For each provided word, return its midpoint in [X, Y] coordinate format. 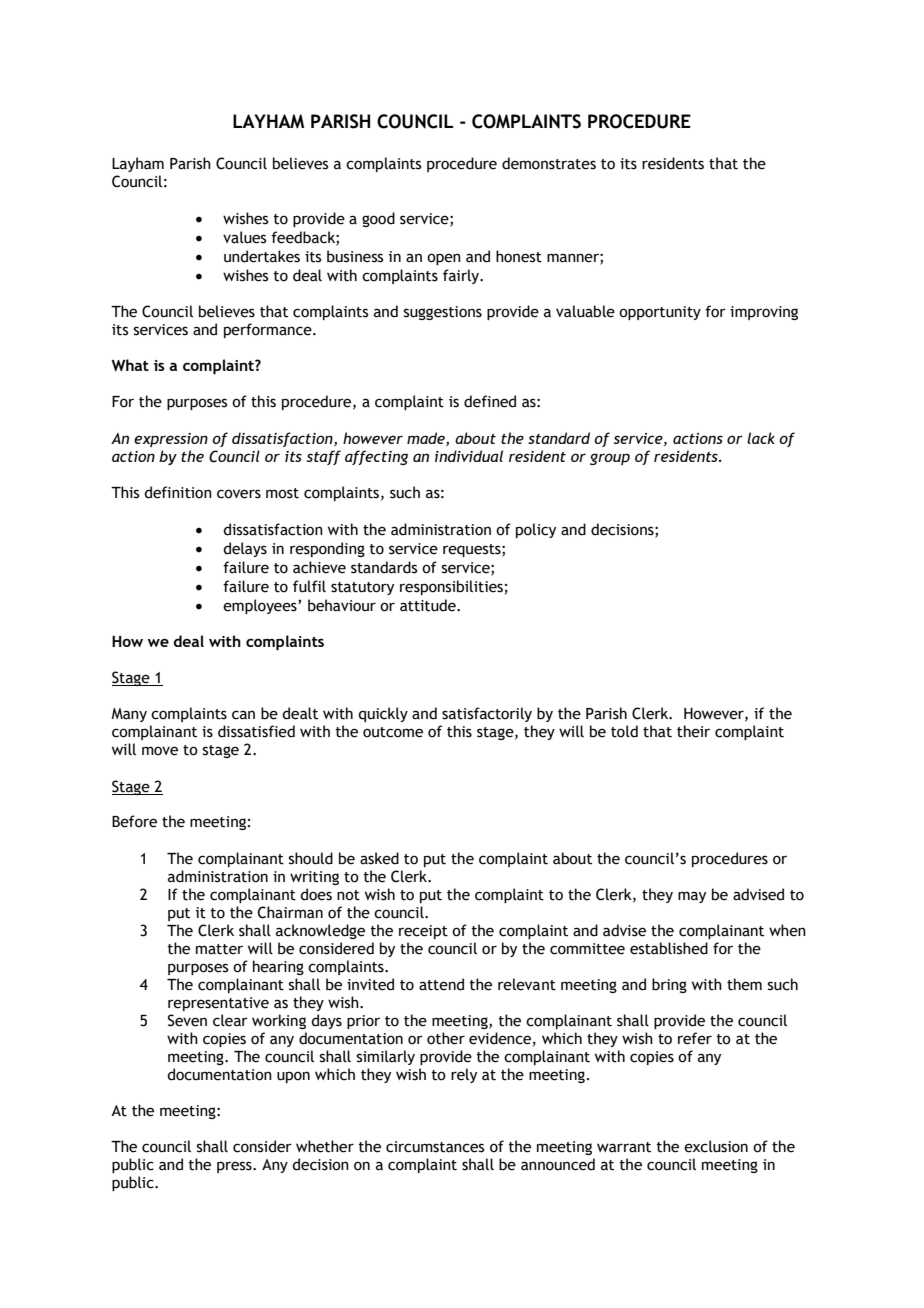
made [427, 439]
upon [293, 1077]
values [244, 237]
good [378, 219]
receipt [423, 932]
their [693, 731]
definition [178, 492]
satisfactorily [487, 714]
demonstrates [549, 163]
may [692, 897]
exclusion [716, 1146]
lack [761, 438]
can [243, 715]
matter [219, 949]
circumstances [435, 1147]
